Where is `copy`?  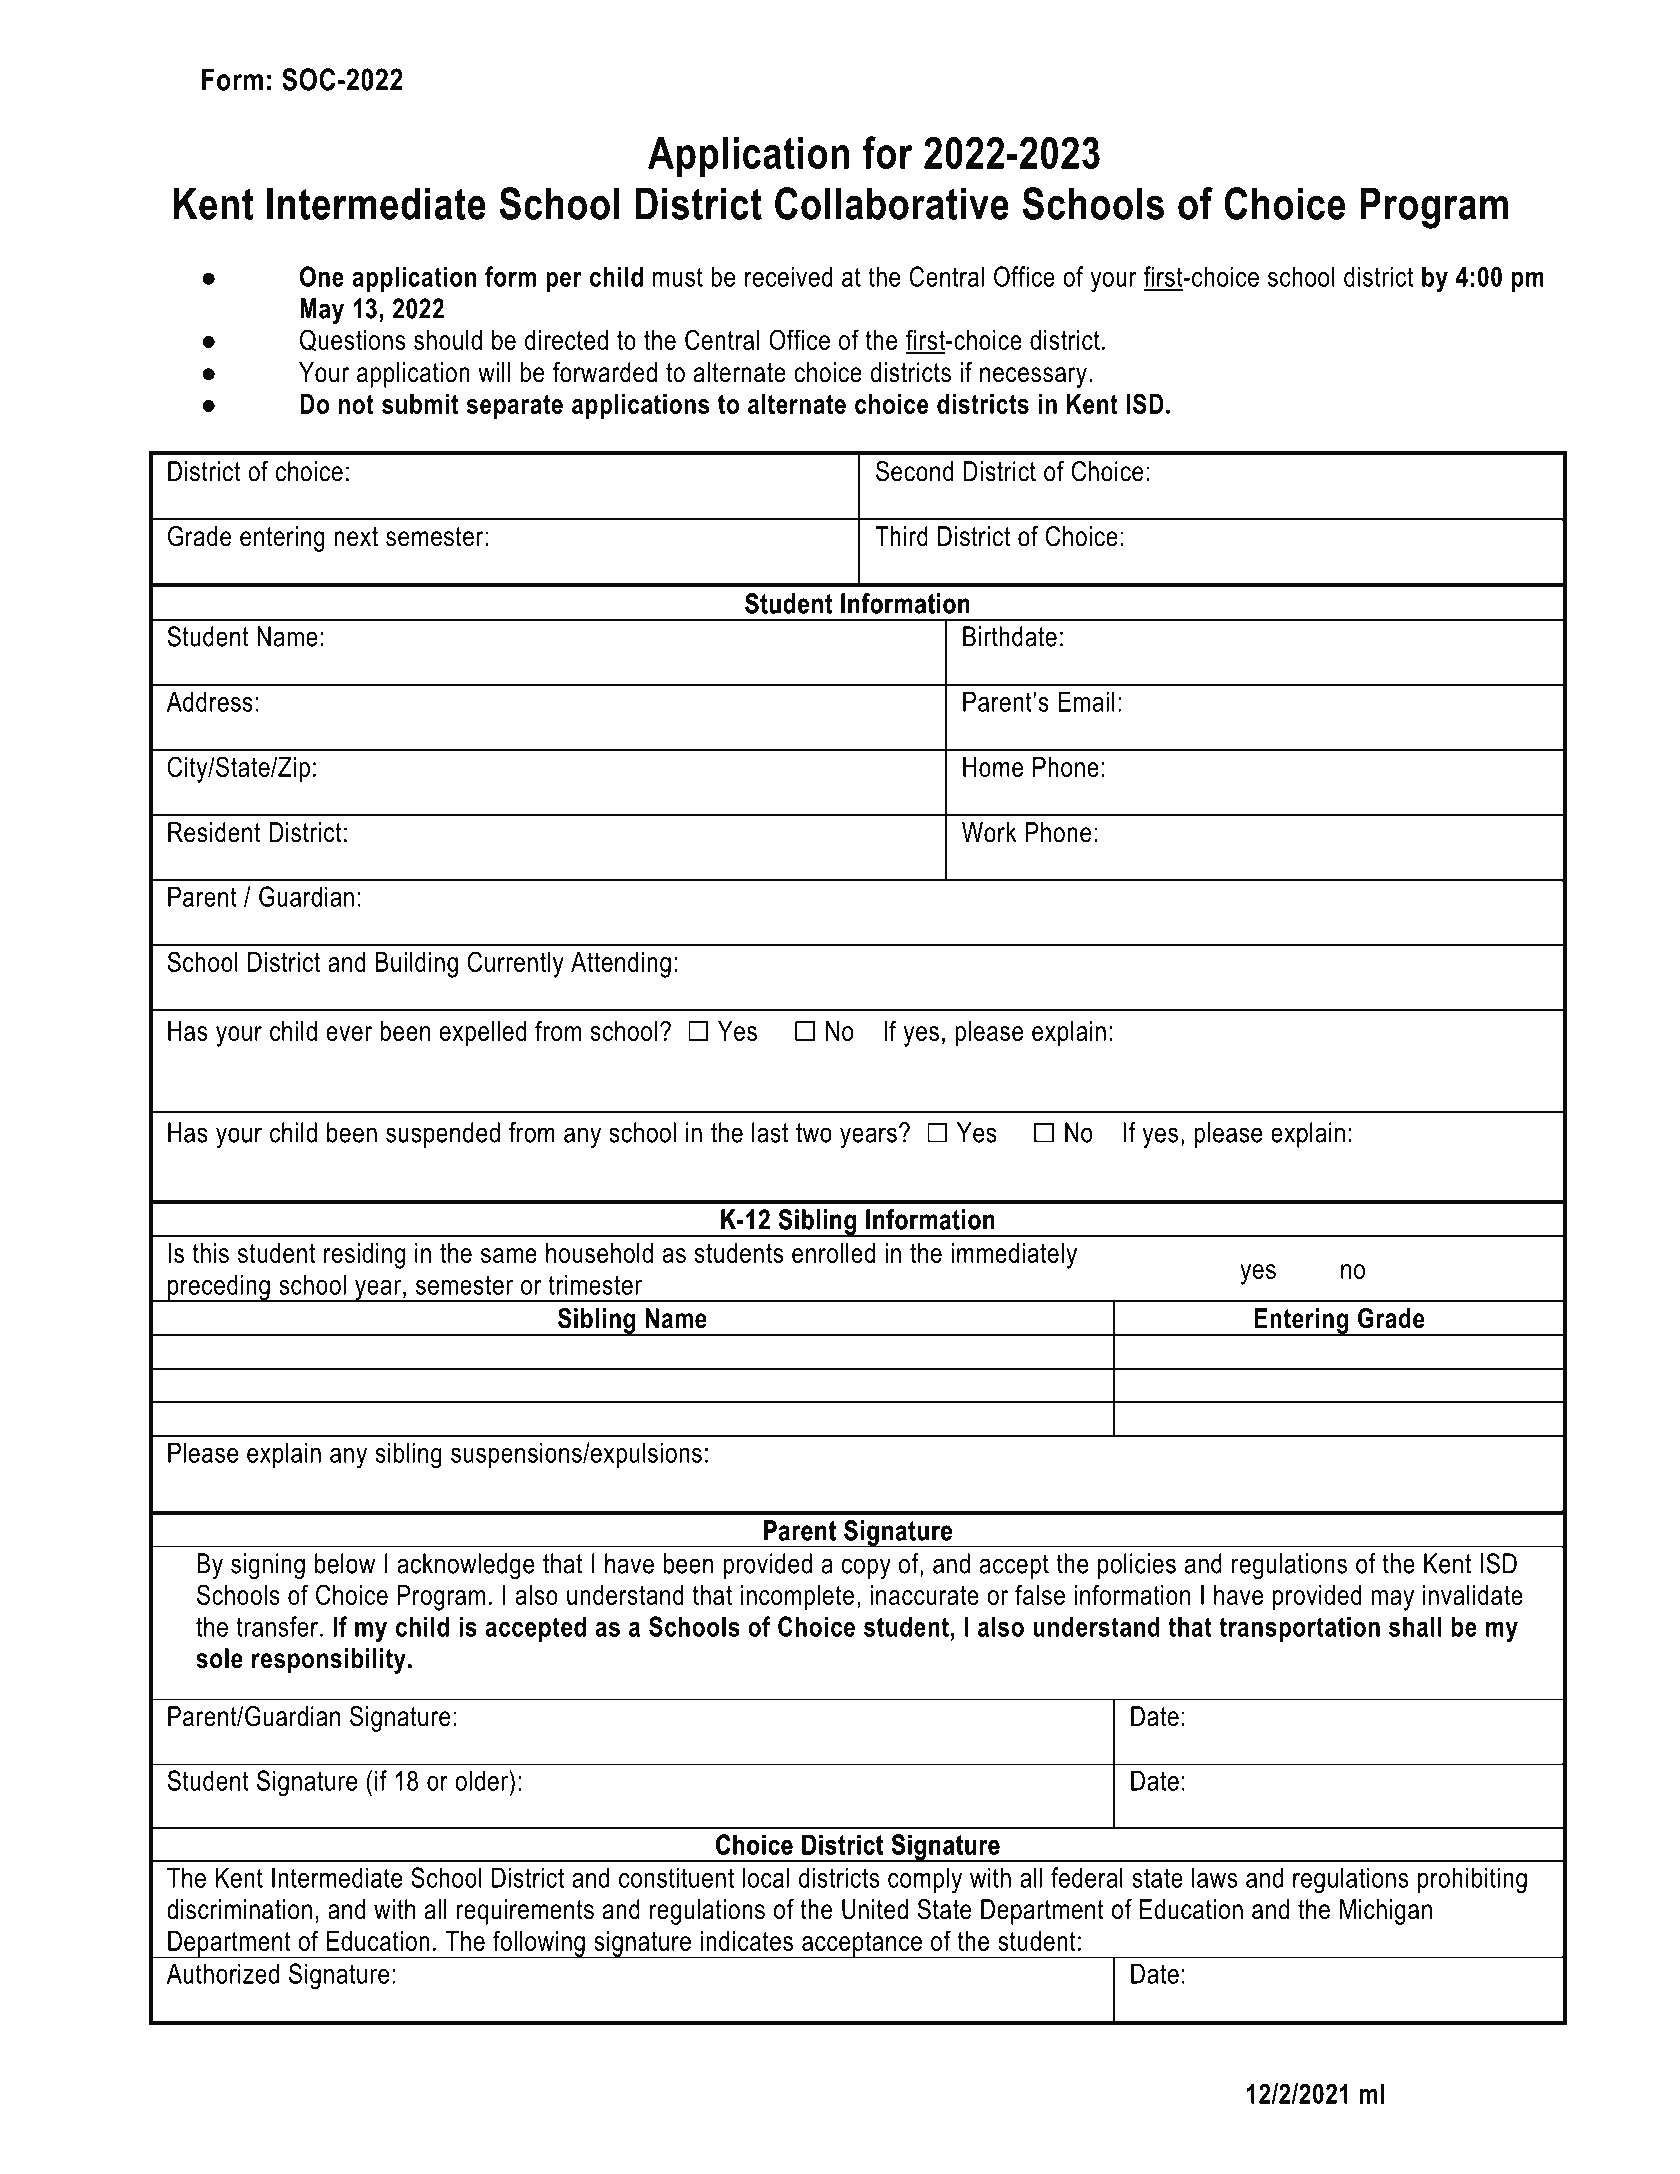 copy is located at coordinates (866, 1568).
